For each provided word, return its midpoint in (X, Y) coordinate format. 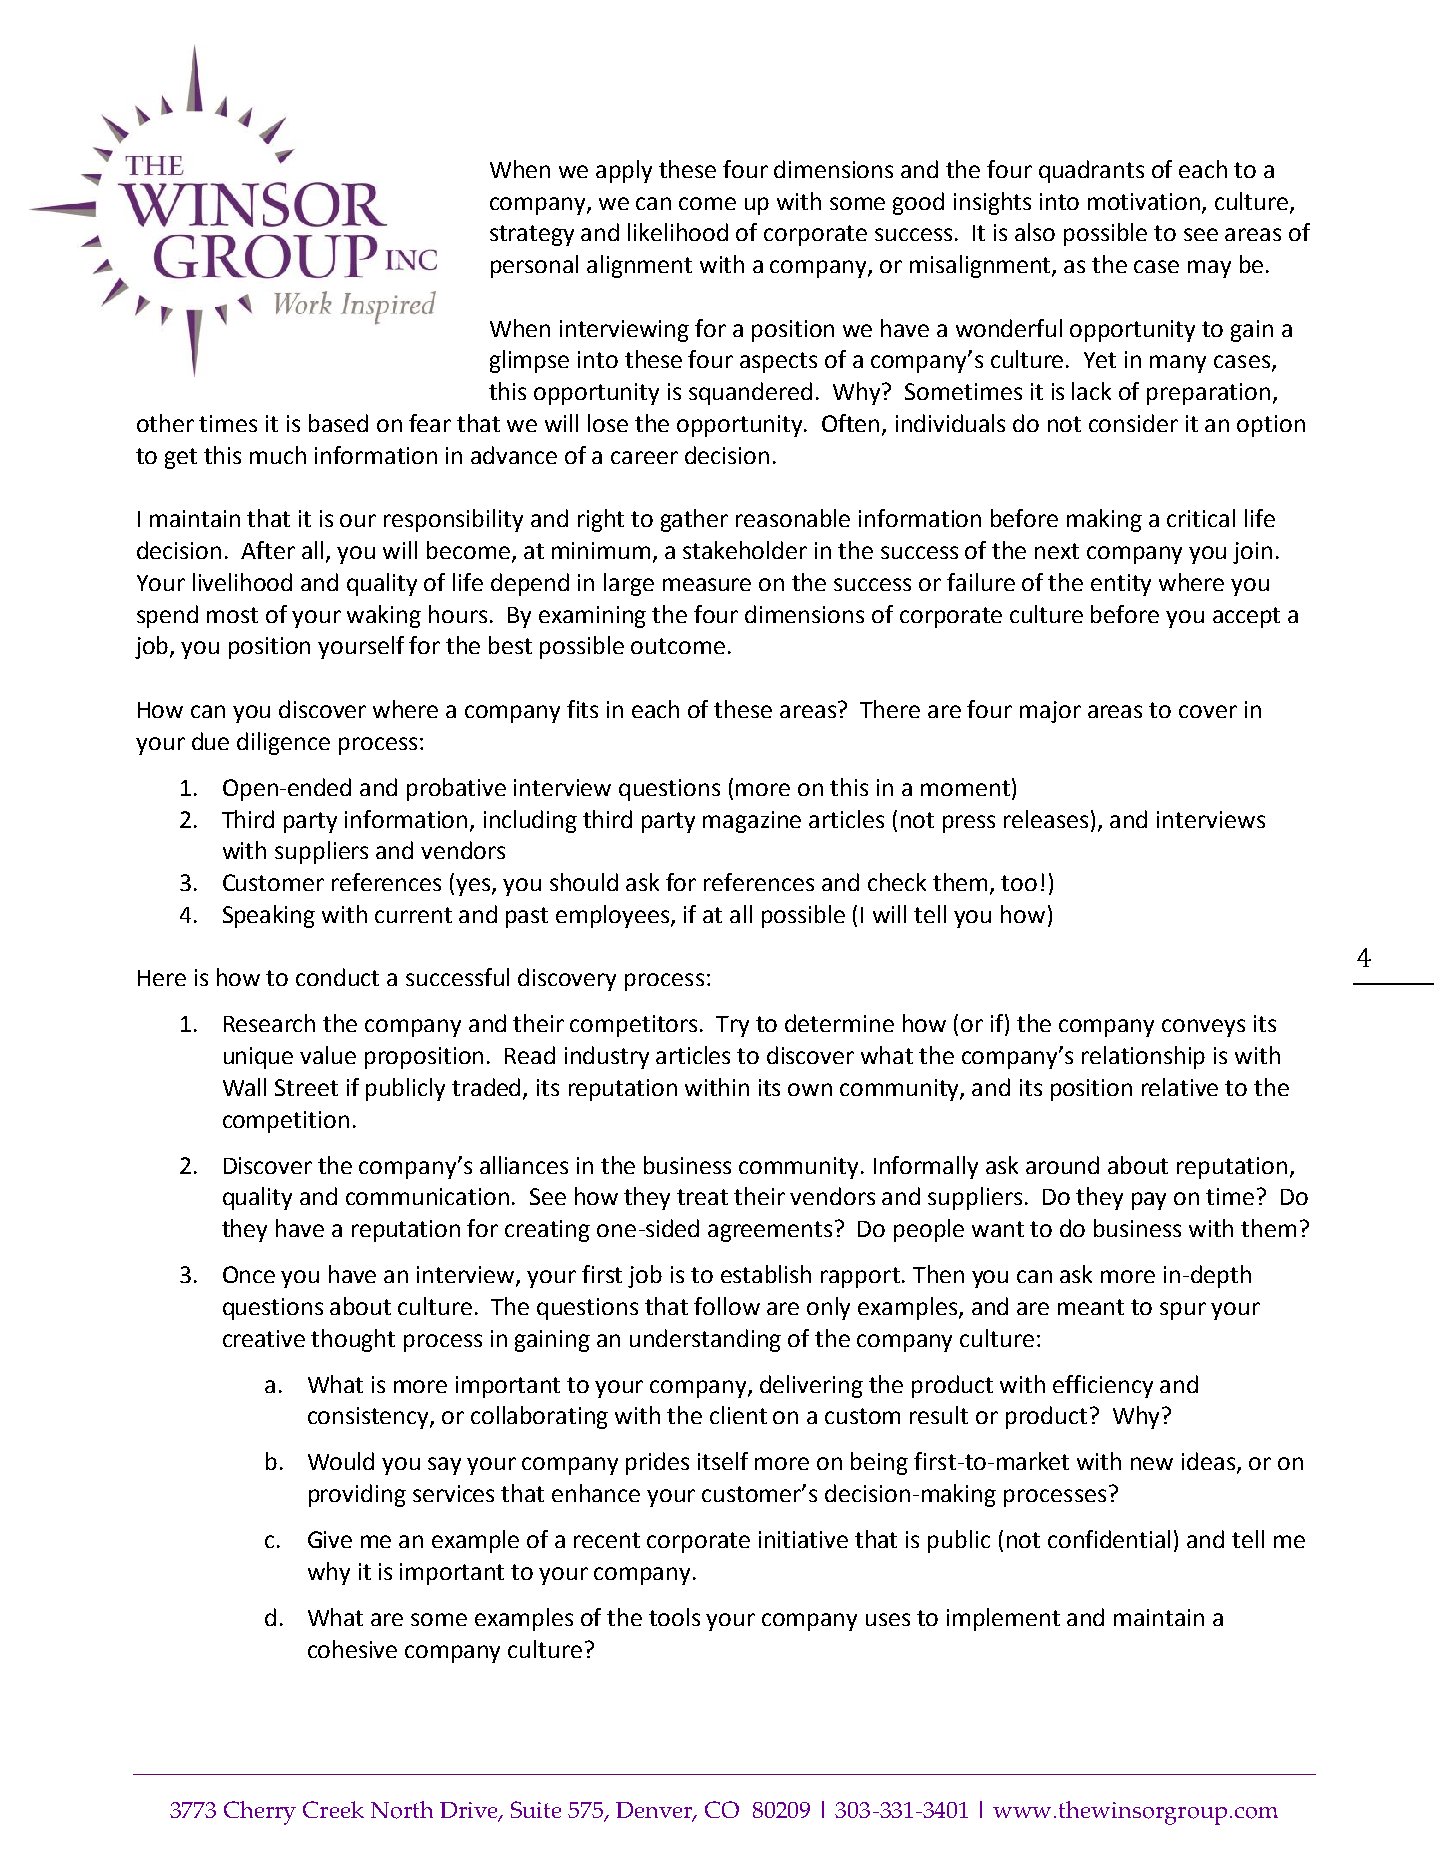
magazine (752, 822)
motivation (1145, 202)
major (1050, 712)
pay (1149, 1201)
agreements (770, 1231)
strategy (532, 235)
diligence (283, 743)
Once (249, 1274)
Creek (333, 1809)
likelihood (678, 232)
